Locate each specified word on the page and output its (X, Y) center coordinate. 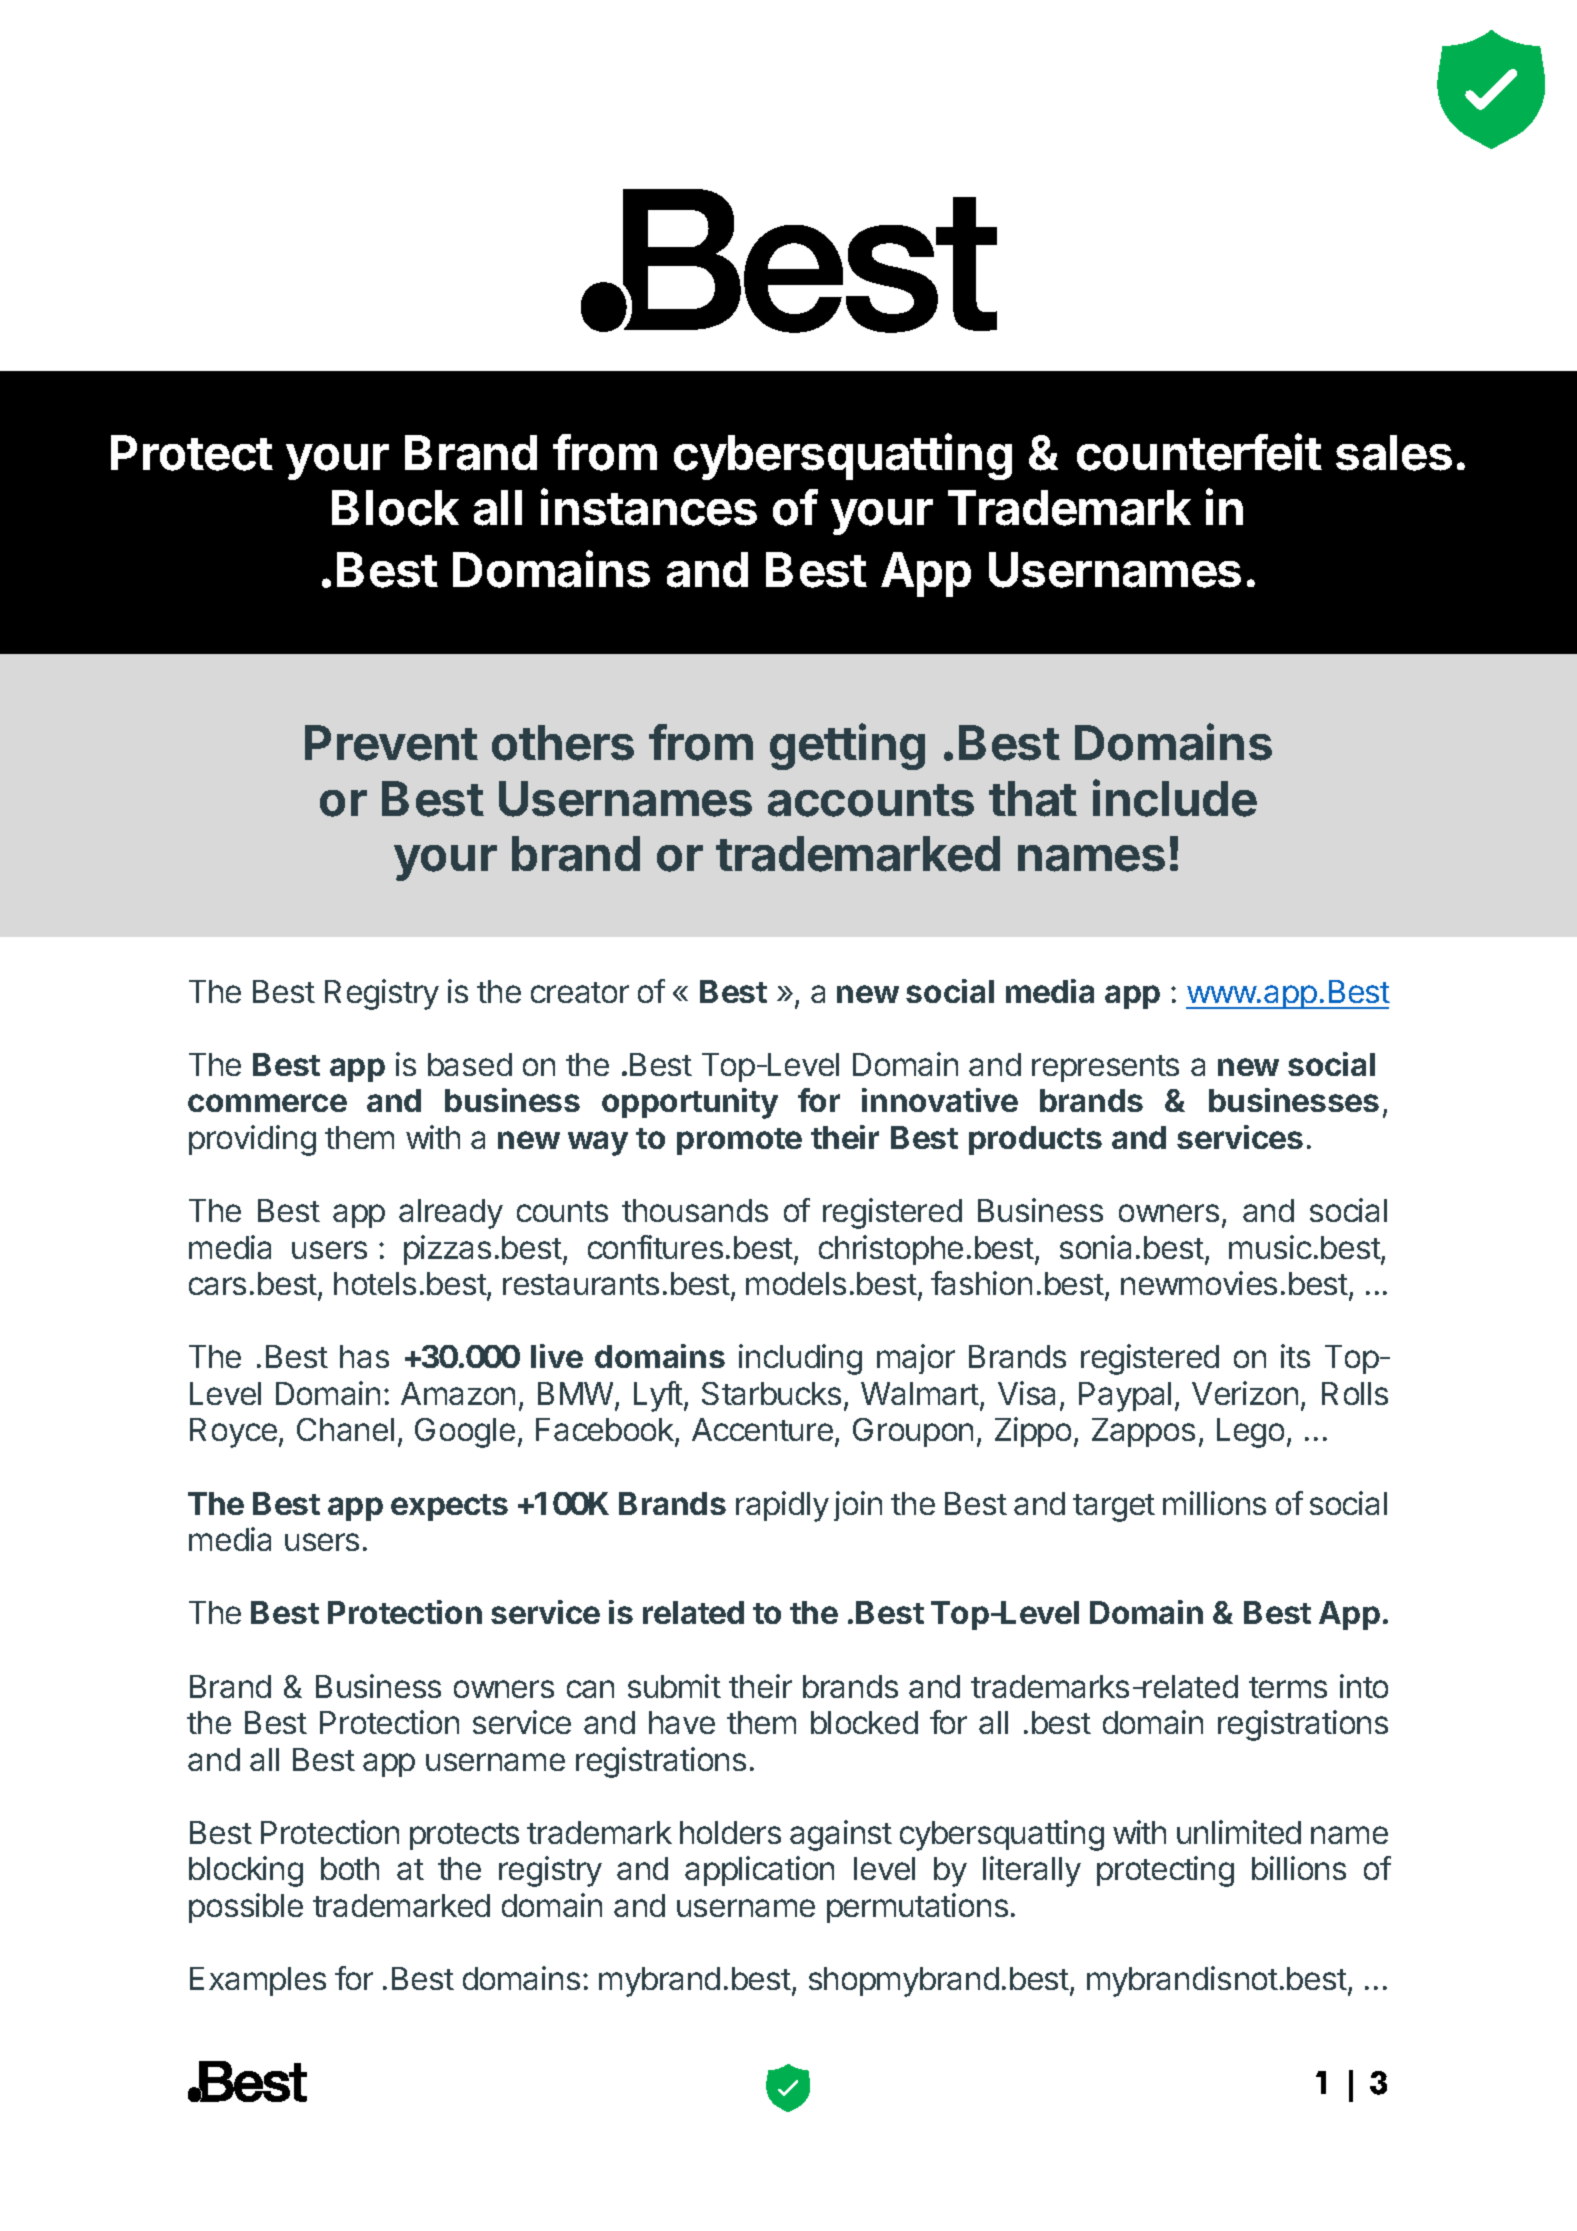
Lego (1250, 1433)
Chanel (345, 1429)
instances (649, 507)
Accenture (762, 1429)
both (350, 1868)
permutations (917, 1908)
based (470, 1064)
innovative (940, 1100)
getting (847, 747)
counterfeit (1199, 452)
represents (1105, 1068)
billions (1299, 1868)
